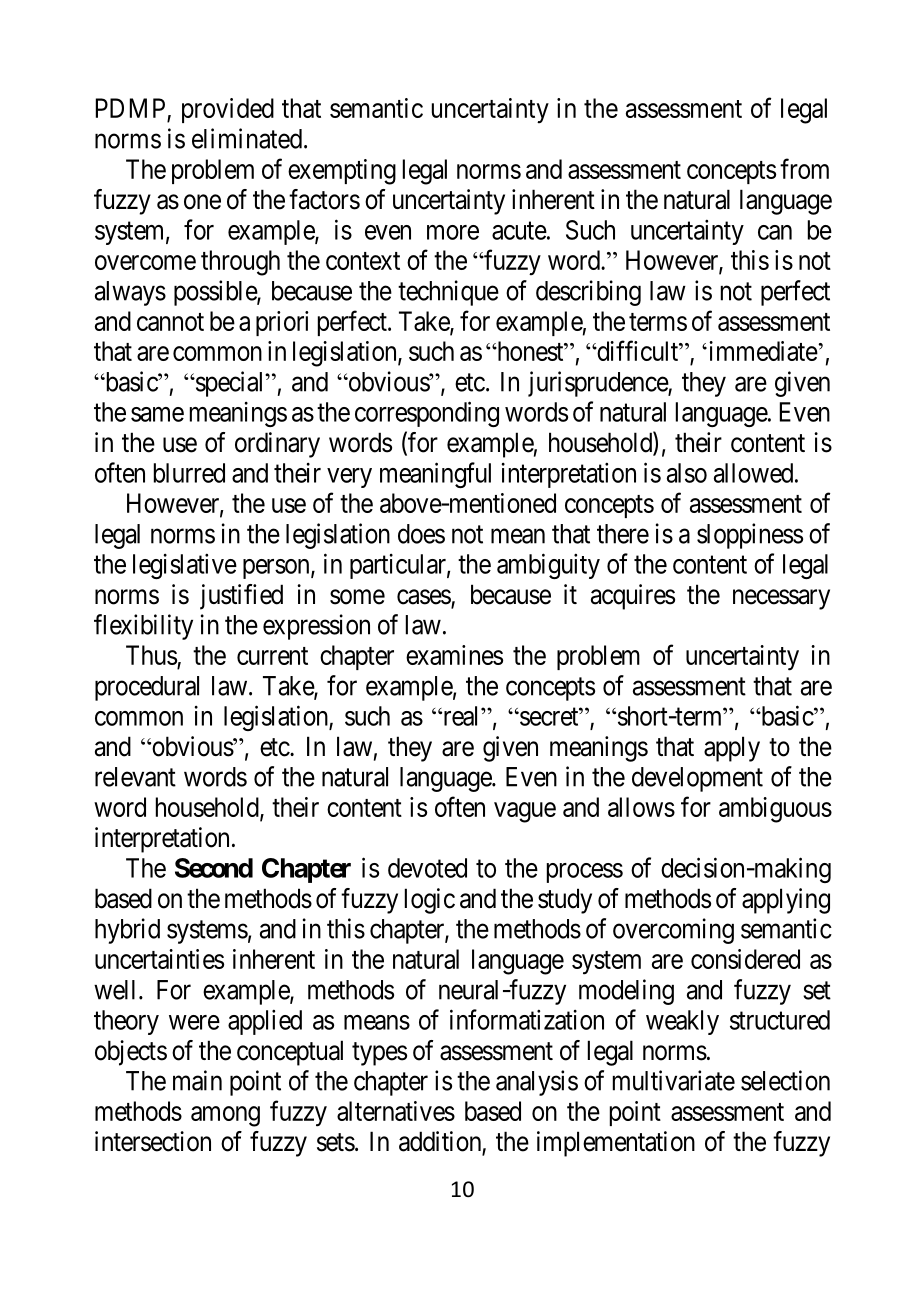 Image resolution: width=924 pixels, height=1311 pixels. I want to click on examines, so click(454, 655).
